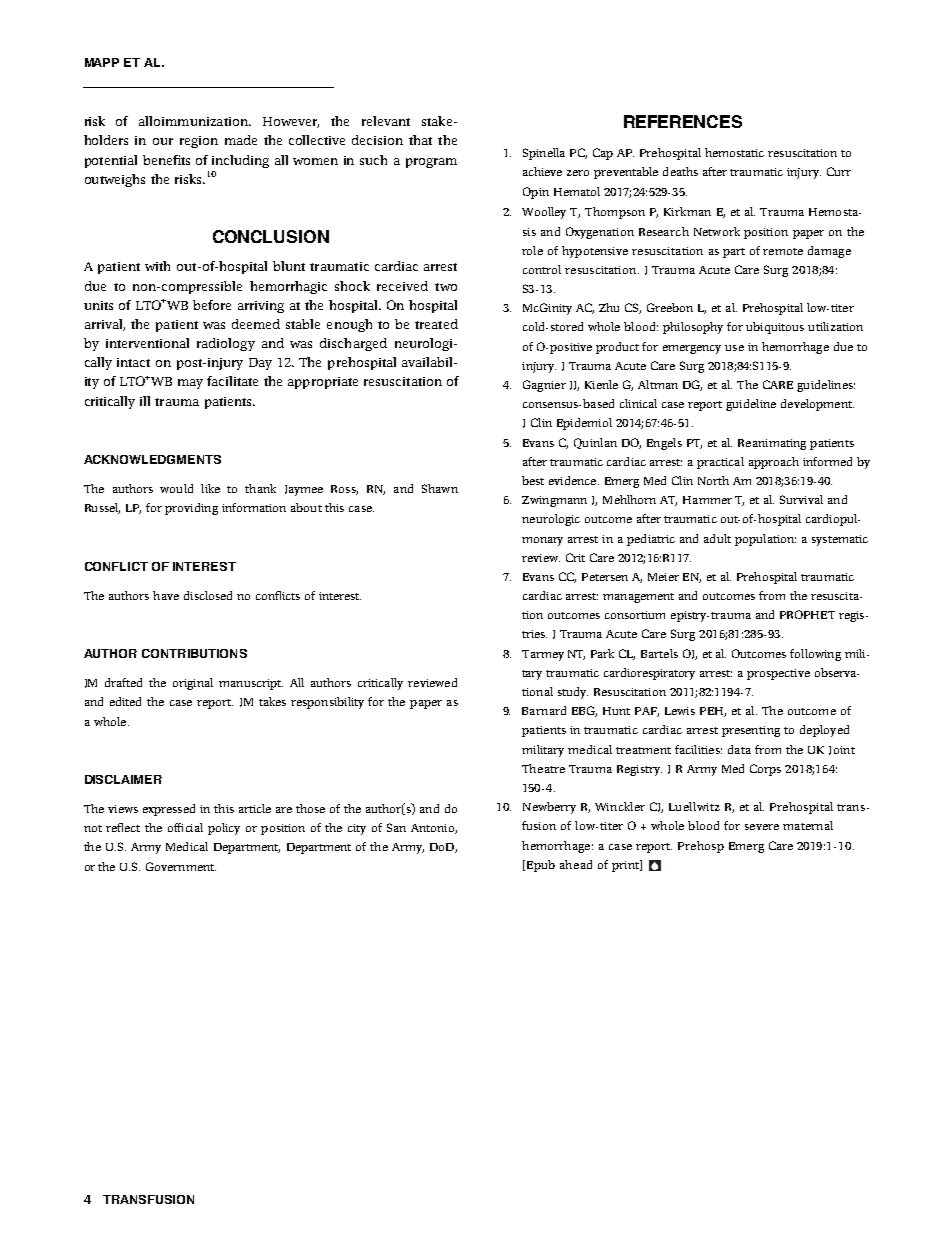 The width and height of the image is (952, 1251). What do you see at coordinates (157, 266) in the image?
I see `with` at bounding box center [157, 266].
